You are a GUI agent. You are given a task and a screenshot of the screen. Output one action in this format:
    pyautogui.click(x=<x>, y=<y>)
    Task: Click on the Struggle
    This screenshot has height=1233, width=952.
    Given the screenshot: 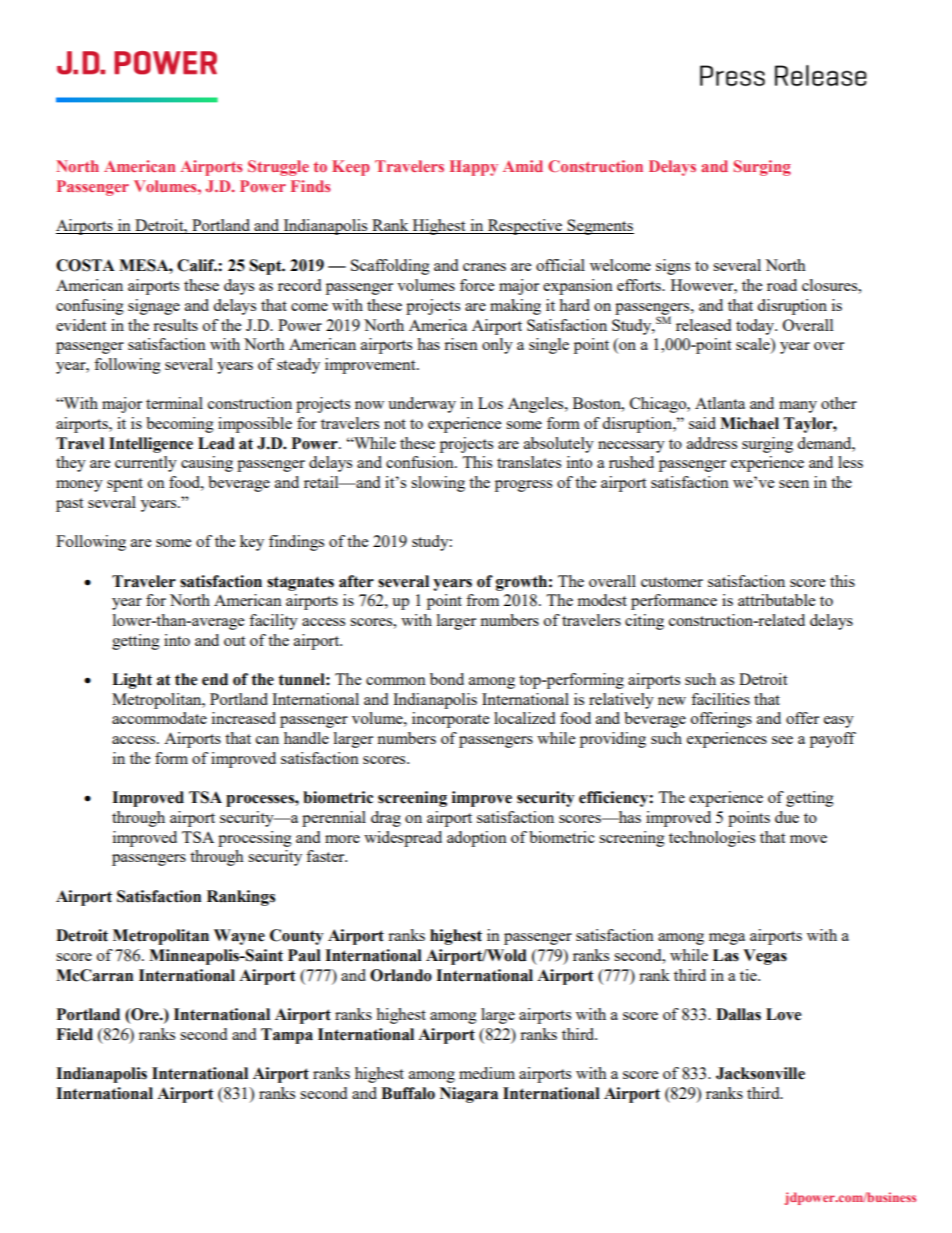 What is the action you would take?
    pyautogui.click(x=278, y=168)
